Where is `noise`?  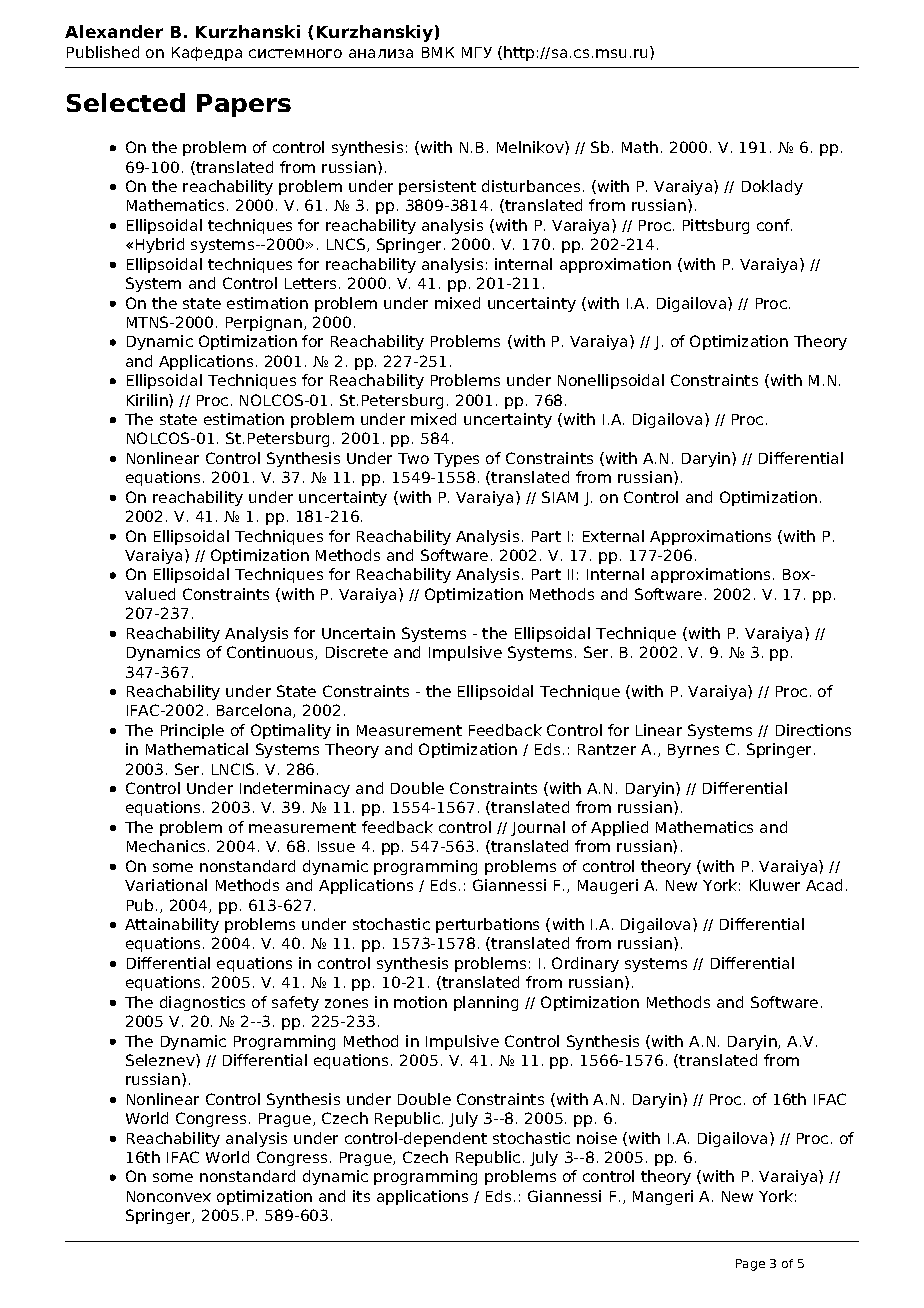 noise is located at coordinates (597, 1138).
